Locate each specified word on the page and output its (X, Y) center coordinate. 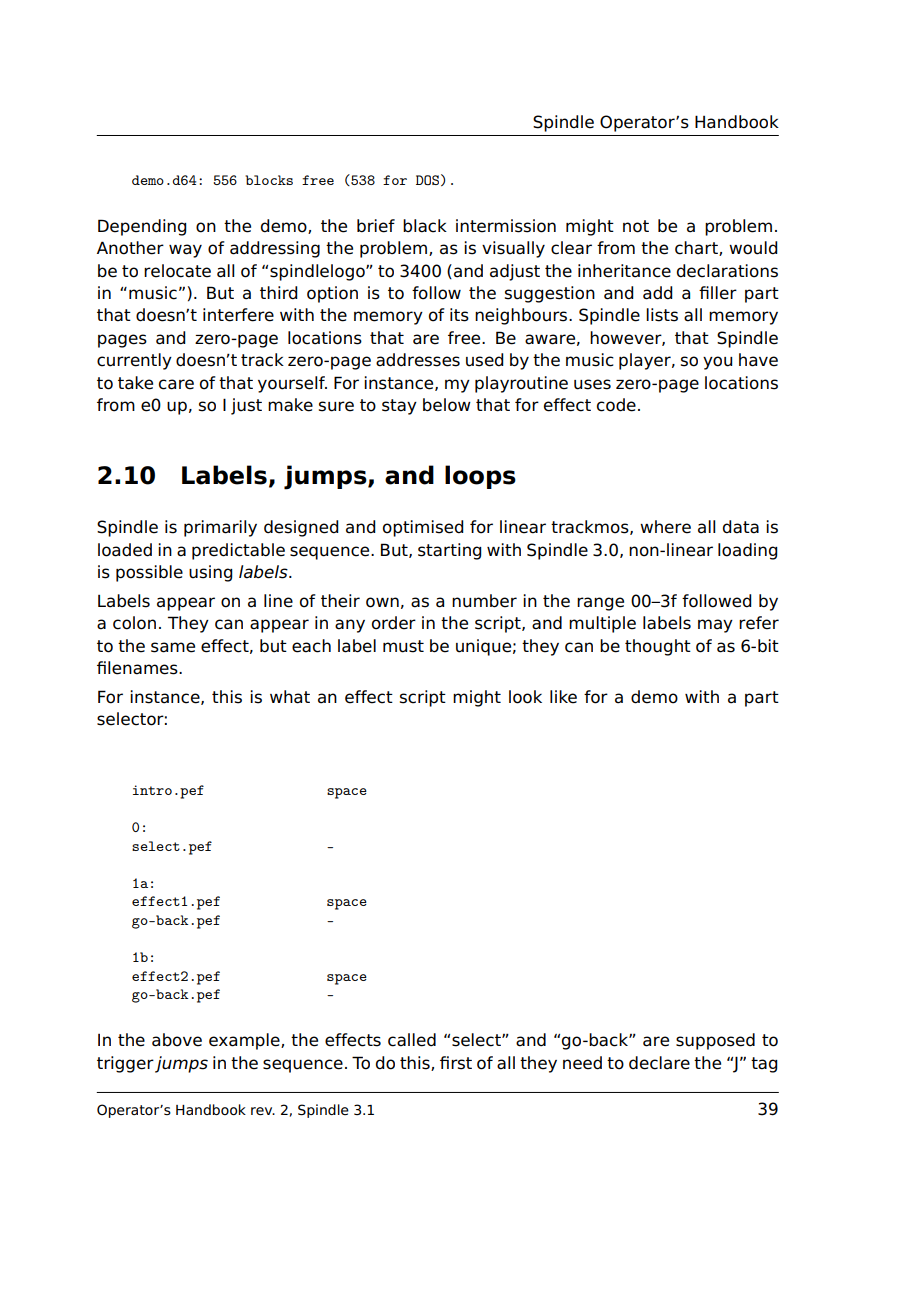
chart (697, 248)
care (176, 384)
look (525, 697)
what (290, 697)
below (447, 405)
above (177, 1040)
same (173, 647)
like (563, 697)
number (484, 601)
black (425, 226)
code (616, 405)
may (715, 626)
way (185, 251)
